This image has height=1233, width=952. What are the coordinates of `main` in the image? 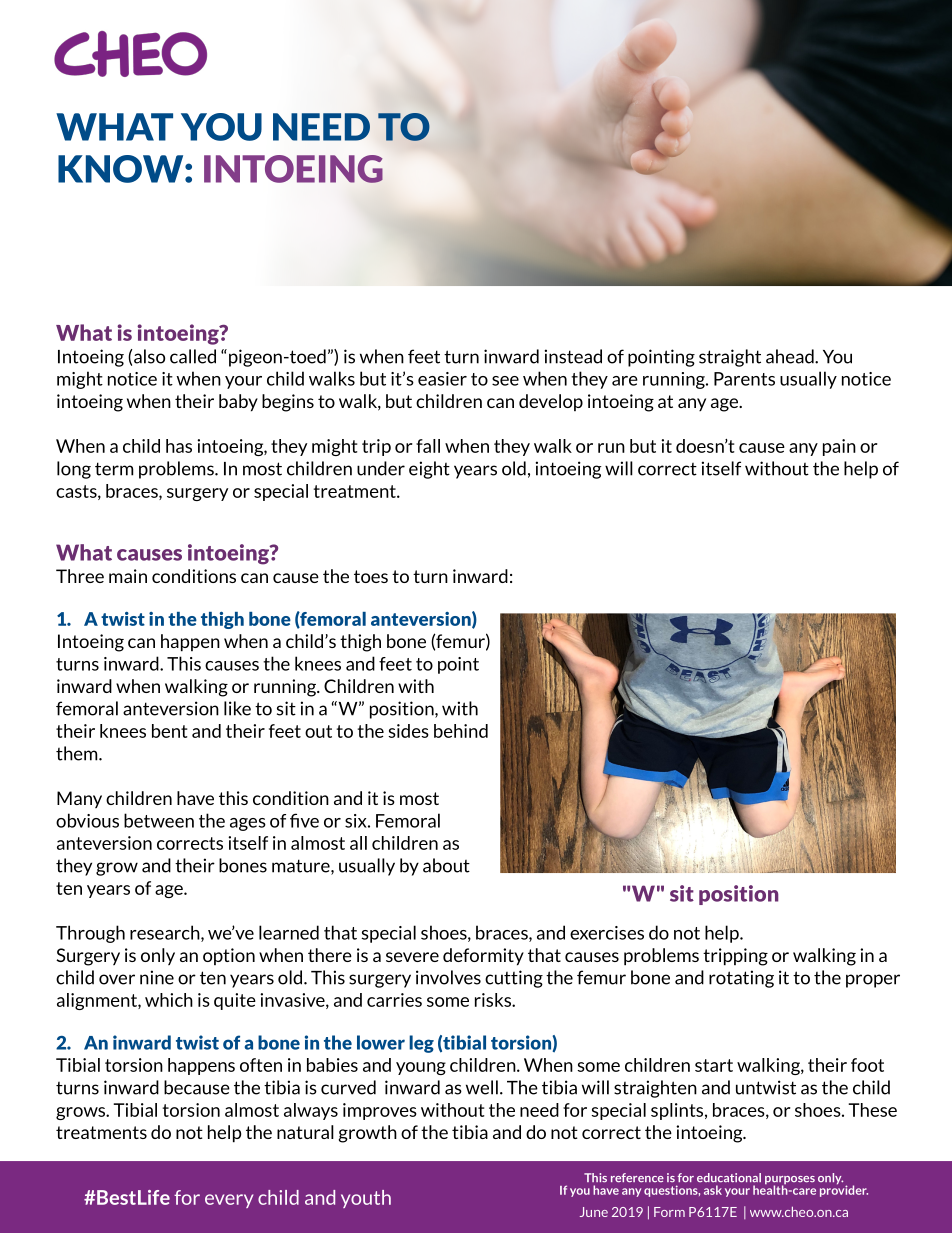 It's located at (128, 576).
